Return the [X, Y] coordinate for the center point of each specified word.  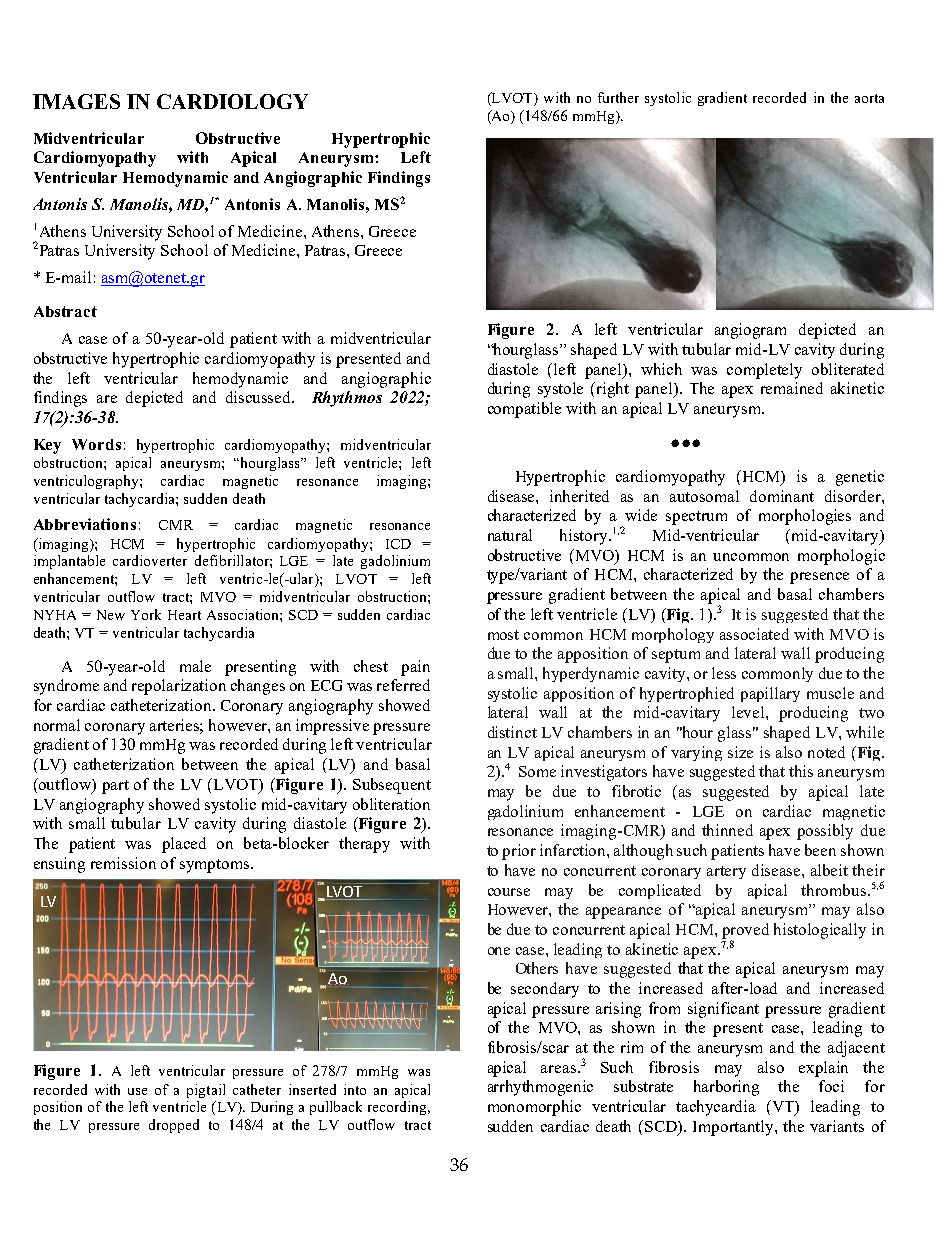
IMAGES [76, 101]
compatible [524, 410]
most [503, 635]
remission [123, 863]
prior [519, 852]
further [618, 97]
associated [754, 634]
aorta [869, 98]
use [137, 1091]
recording [399, 1108]
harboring [726, 1088]
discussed [260, 397]
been [820, 850]
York [146, 614]
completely [764, 371]
